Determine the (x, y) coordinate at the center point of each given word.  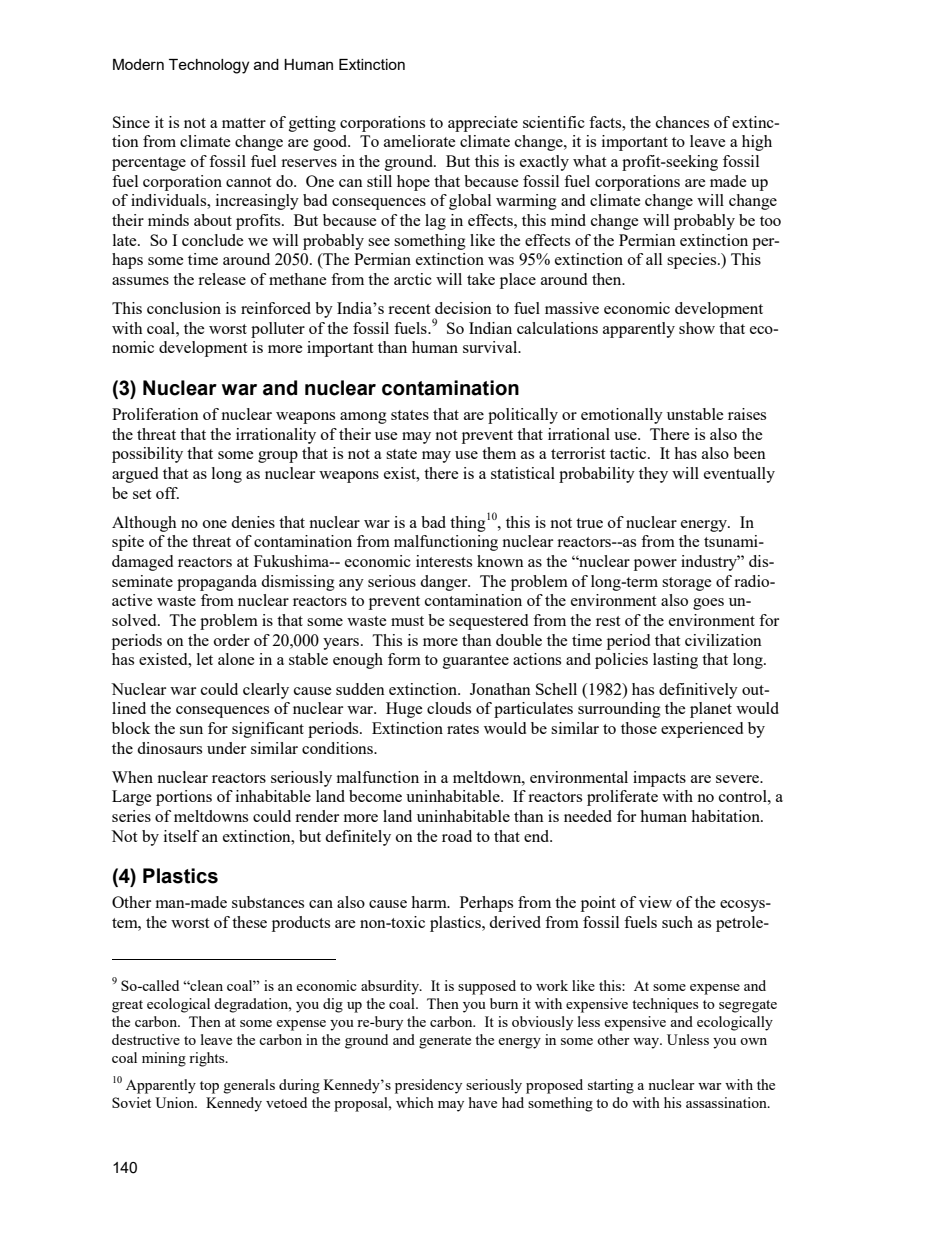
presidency (428, 1086)
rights (208, 1059)
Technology (209, 66)
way (647, 1043)
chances (682, 122)
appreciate (483, 124)
